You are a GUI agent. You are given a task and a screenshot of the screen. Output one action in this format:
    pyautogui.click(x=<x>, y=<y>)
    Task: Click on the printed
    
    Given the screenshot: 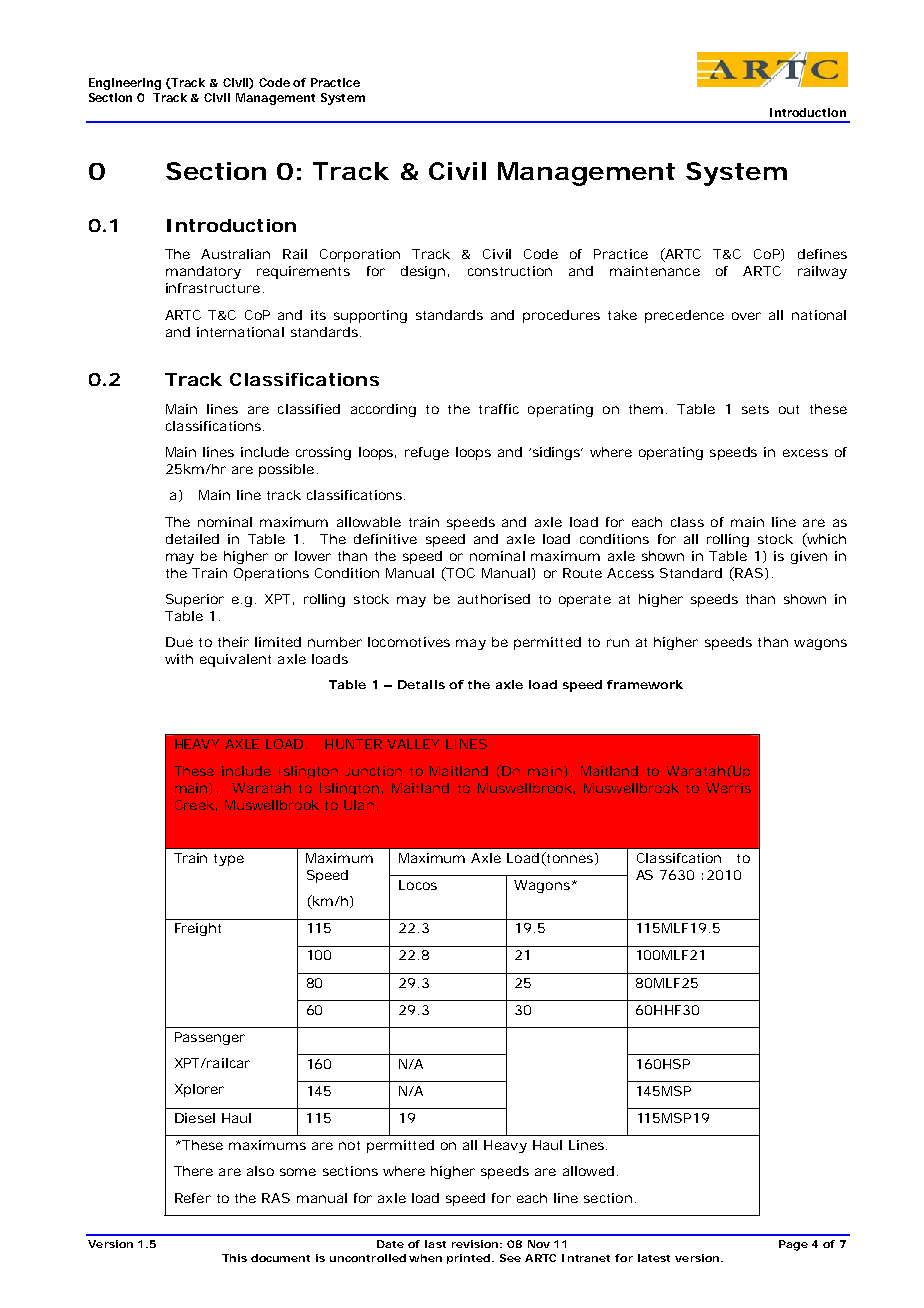 What is the action you would take?
    pyautogui.click(x=470, y=1259)
